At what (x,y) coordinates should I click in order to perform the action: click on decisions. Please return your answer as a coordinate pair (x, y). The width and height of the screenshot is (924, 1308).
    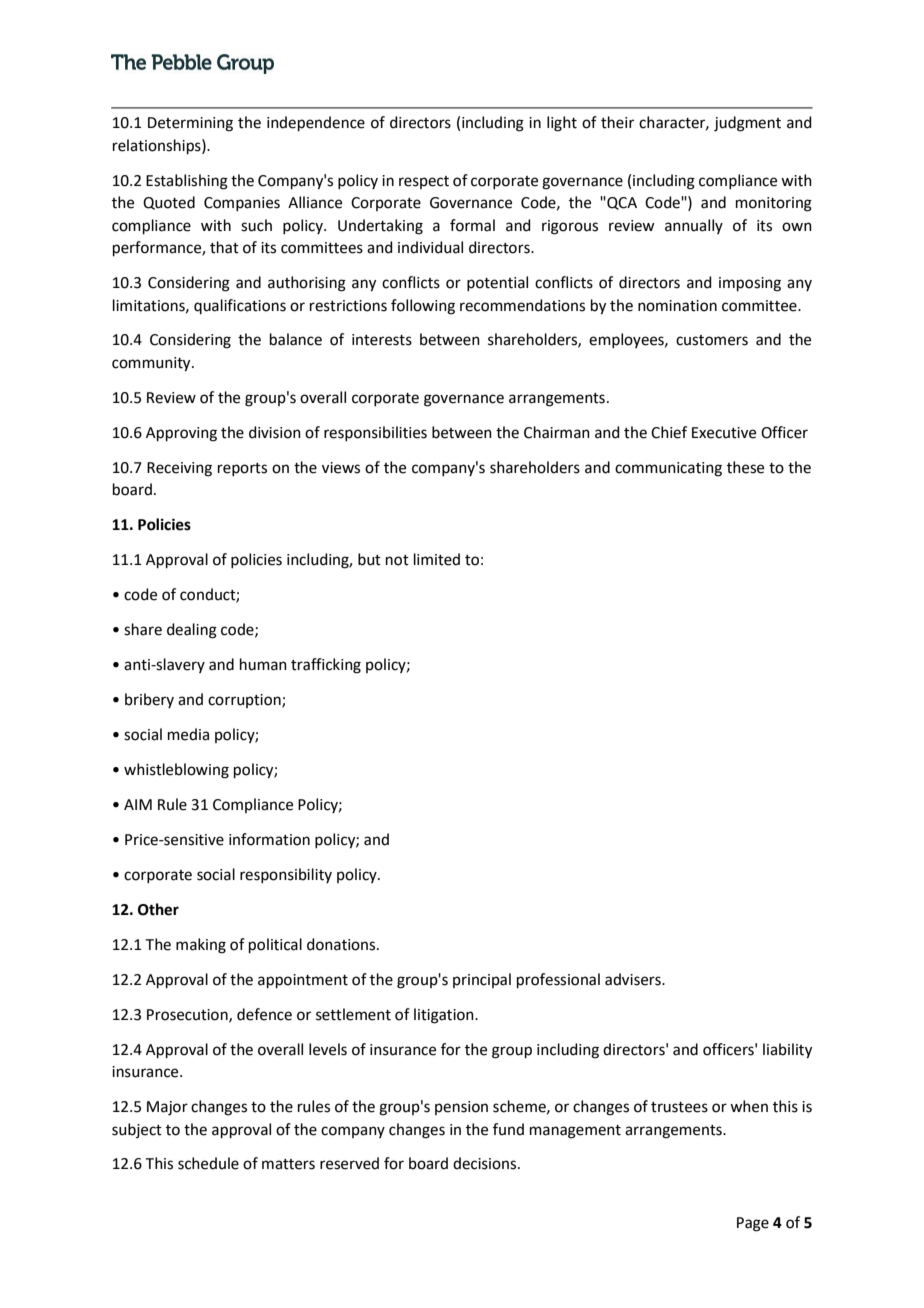
    Looking at the image, I should click on (486, 1163).
